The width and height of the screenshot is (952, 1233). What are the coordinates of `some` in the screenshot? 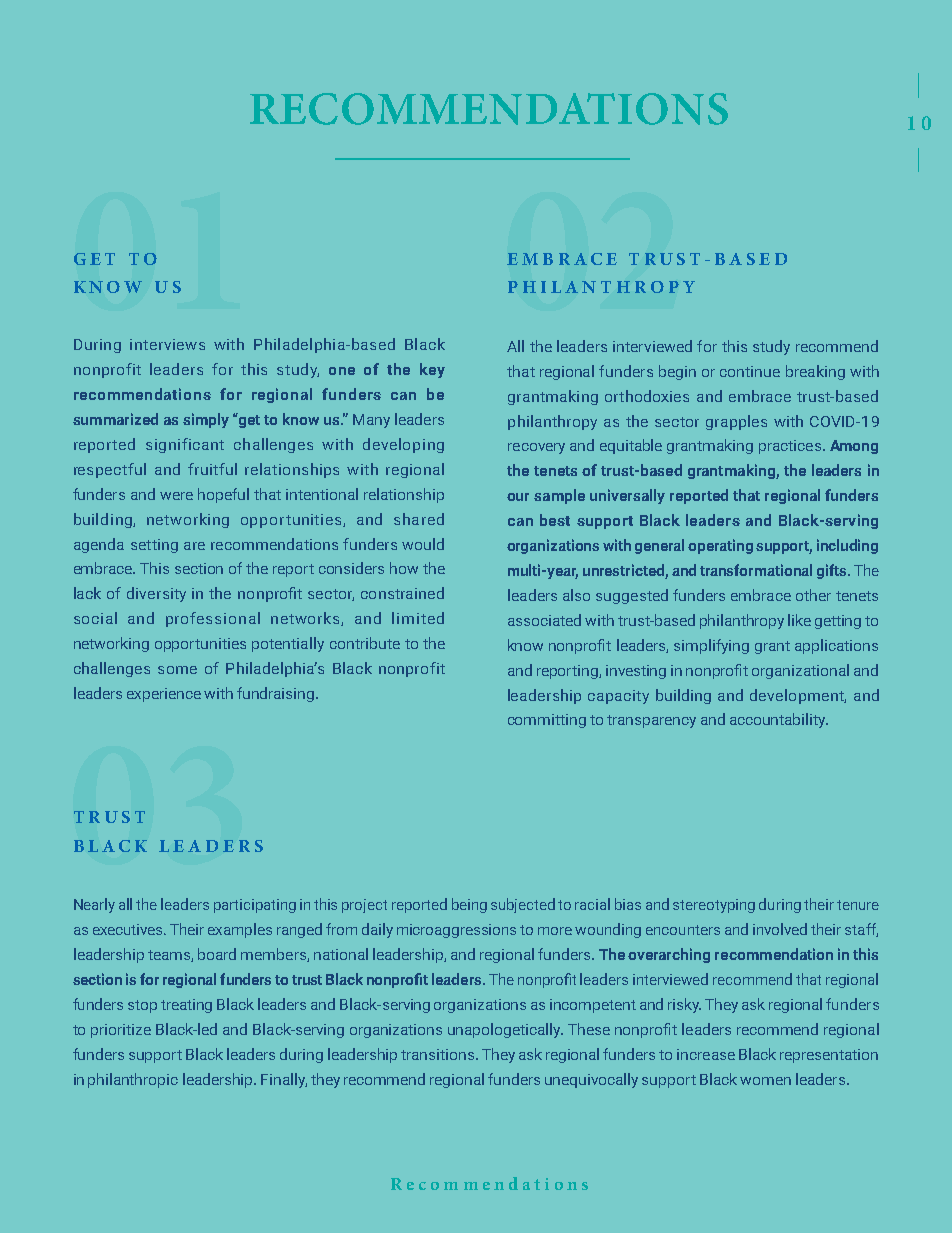 It's located at (177, 670).
